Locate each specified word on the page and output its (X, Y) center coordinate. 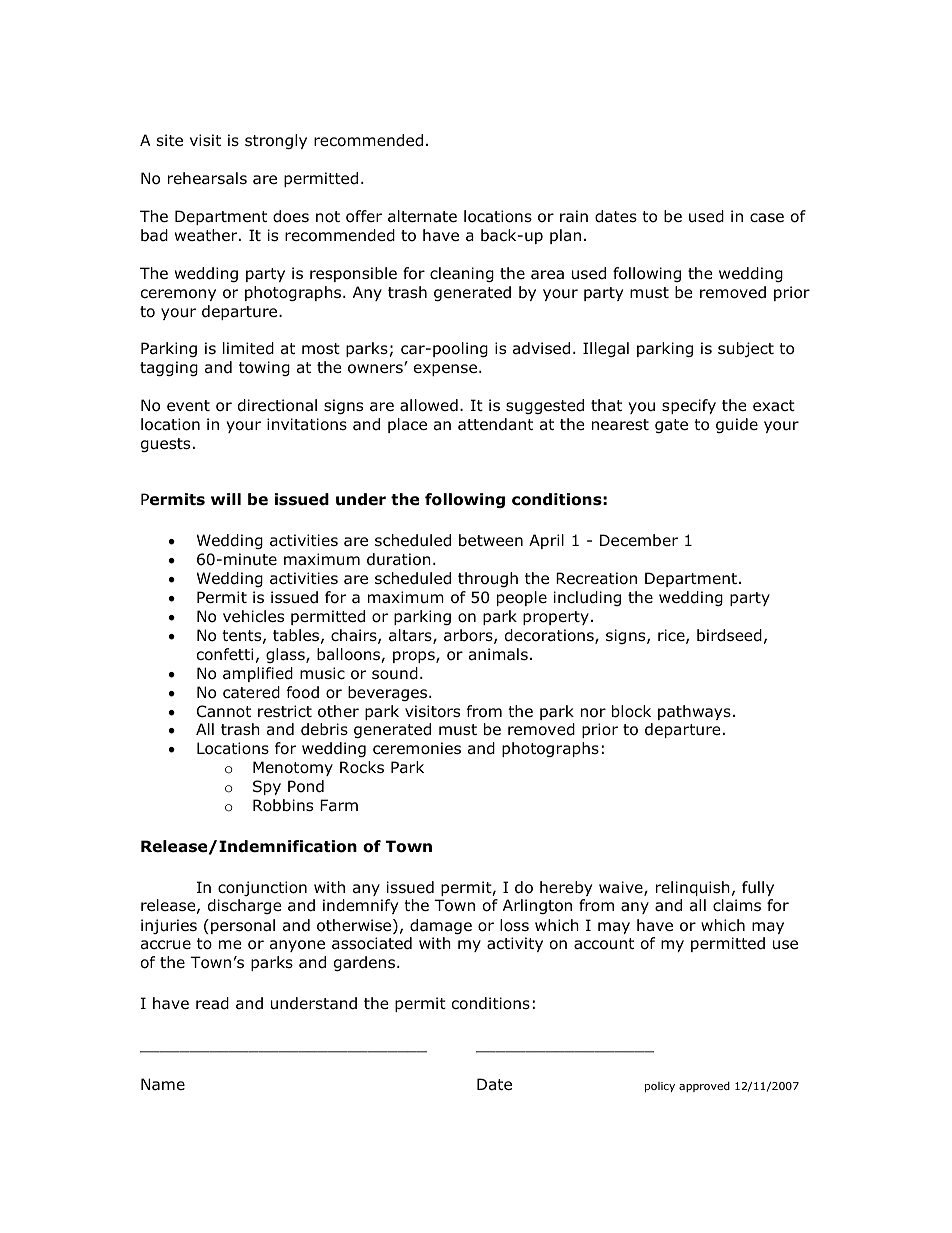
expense (445, 370)
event (188, 405)
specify (689, 406)
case (767, 218)
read (212, 1003)
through (488, 579)
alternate (422, 216)
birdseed (729, 635)
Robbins (283, 805)
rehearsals (207, 178)
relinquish (693, 888)
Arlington (537, 906)
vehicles (253, 616)
